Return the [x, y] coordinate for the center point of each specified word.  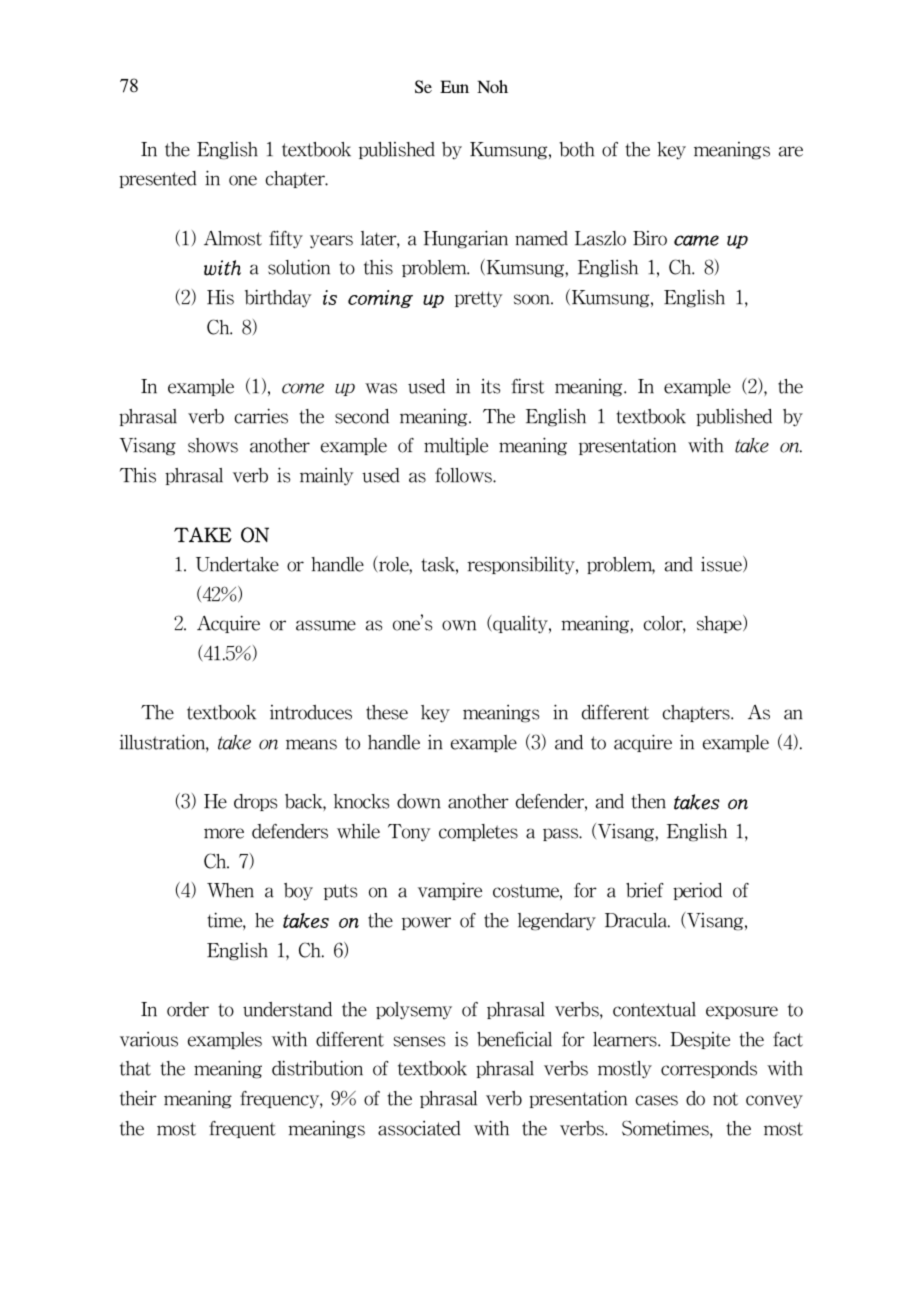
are [791, 151]
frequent [242, 1129]
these [387, 712]
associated [419, 1128]
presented [158, 179]
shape [720, 624]
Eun [454, 87]
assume [326, 625]
